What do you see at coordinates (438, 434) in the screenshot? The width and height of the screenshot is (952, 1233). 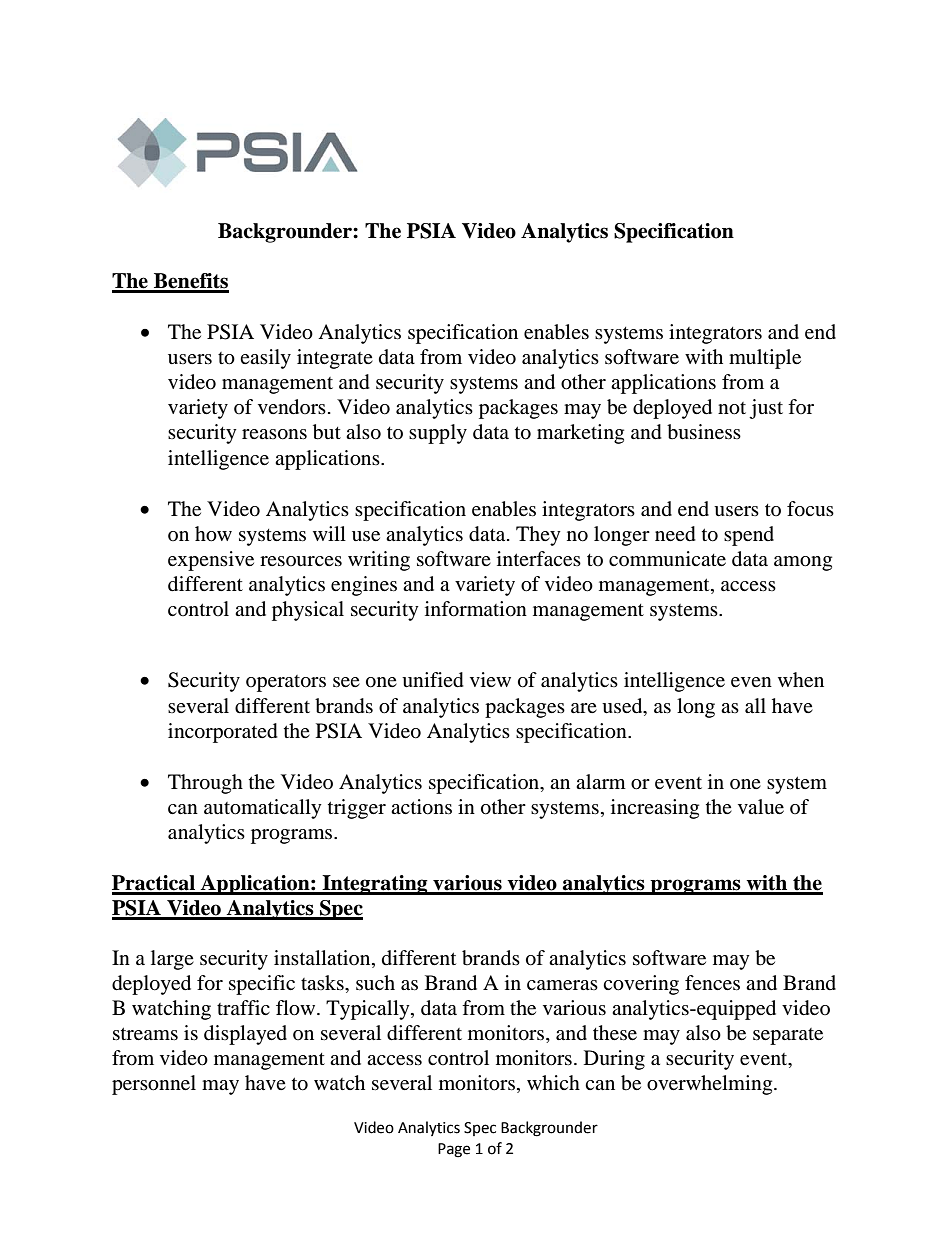 I see `supply` at bounding box center [438, 434].
